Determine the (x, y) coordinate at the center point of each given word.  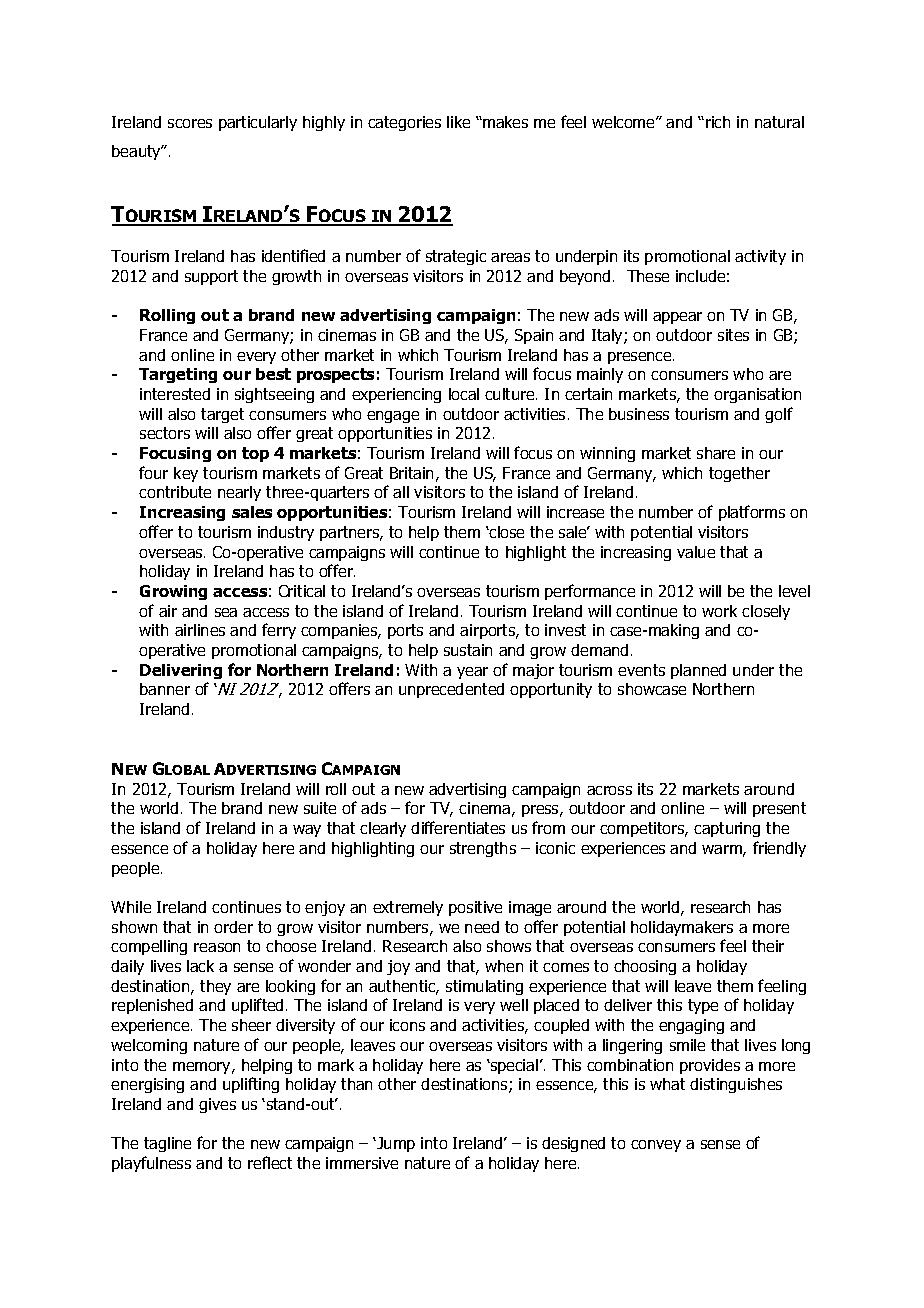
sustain (468, 650)
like (458, 122)
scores (190, 123)
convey (656, 1146)
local (464, 394)
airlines (200, 630)
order (233, 927)
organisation (757, 395)
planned (698, 671)
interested (175, 394)
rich (718, 122)
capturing (727, 829)
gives (217, 1105)
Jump (395, 1144)
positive (475, 908)
